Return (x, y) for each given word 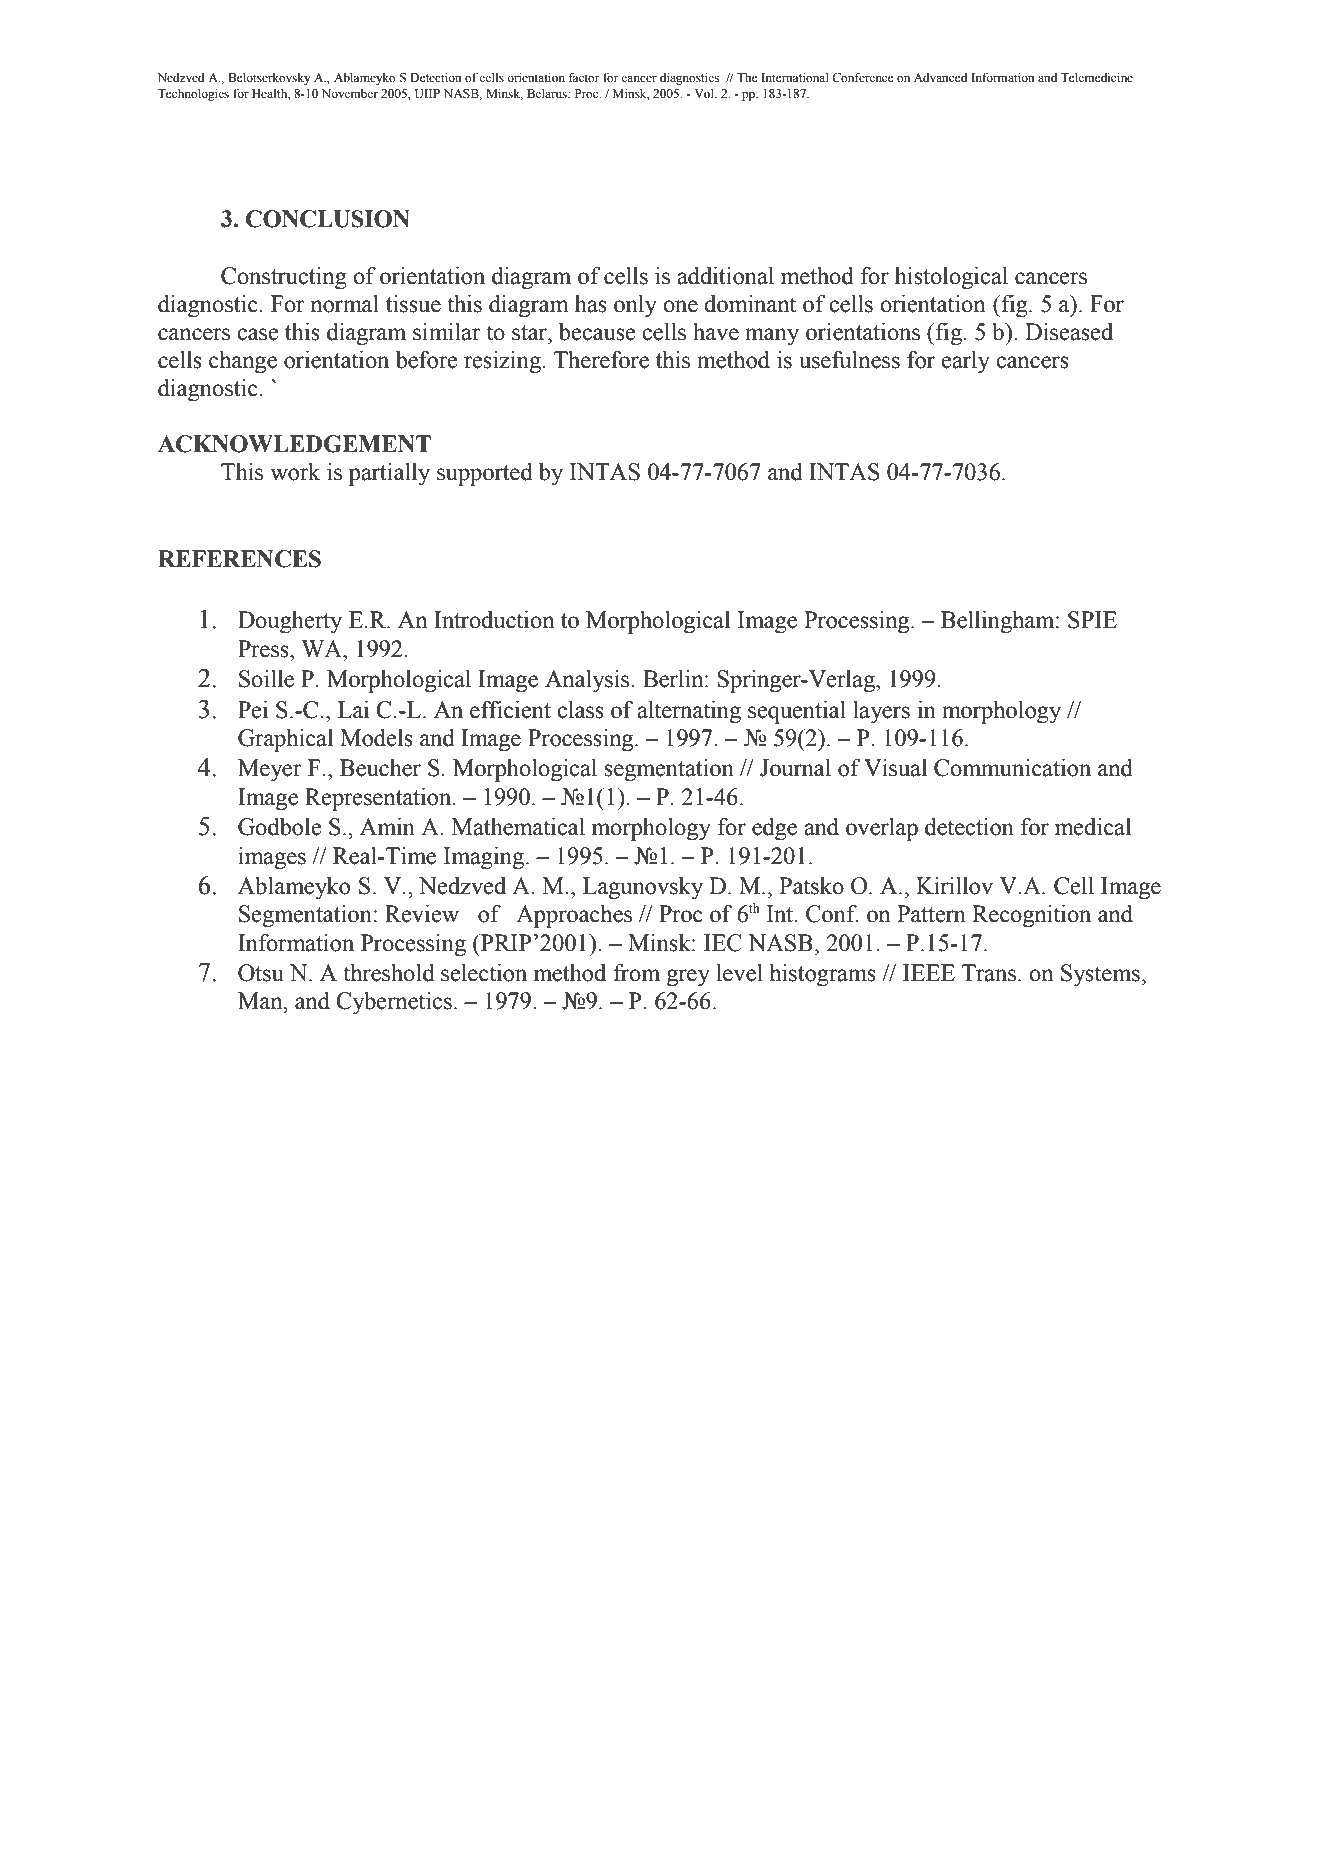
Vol (705, 93)
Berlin (674, 679)
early (965, 362)
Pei (253, 710)
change (243, 362)
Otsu (261, 973)
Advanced (940, 77)
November (350, 93)
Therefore (601, 360)
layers (881, 712)
